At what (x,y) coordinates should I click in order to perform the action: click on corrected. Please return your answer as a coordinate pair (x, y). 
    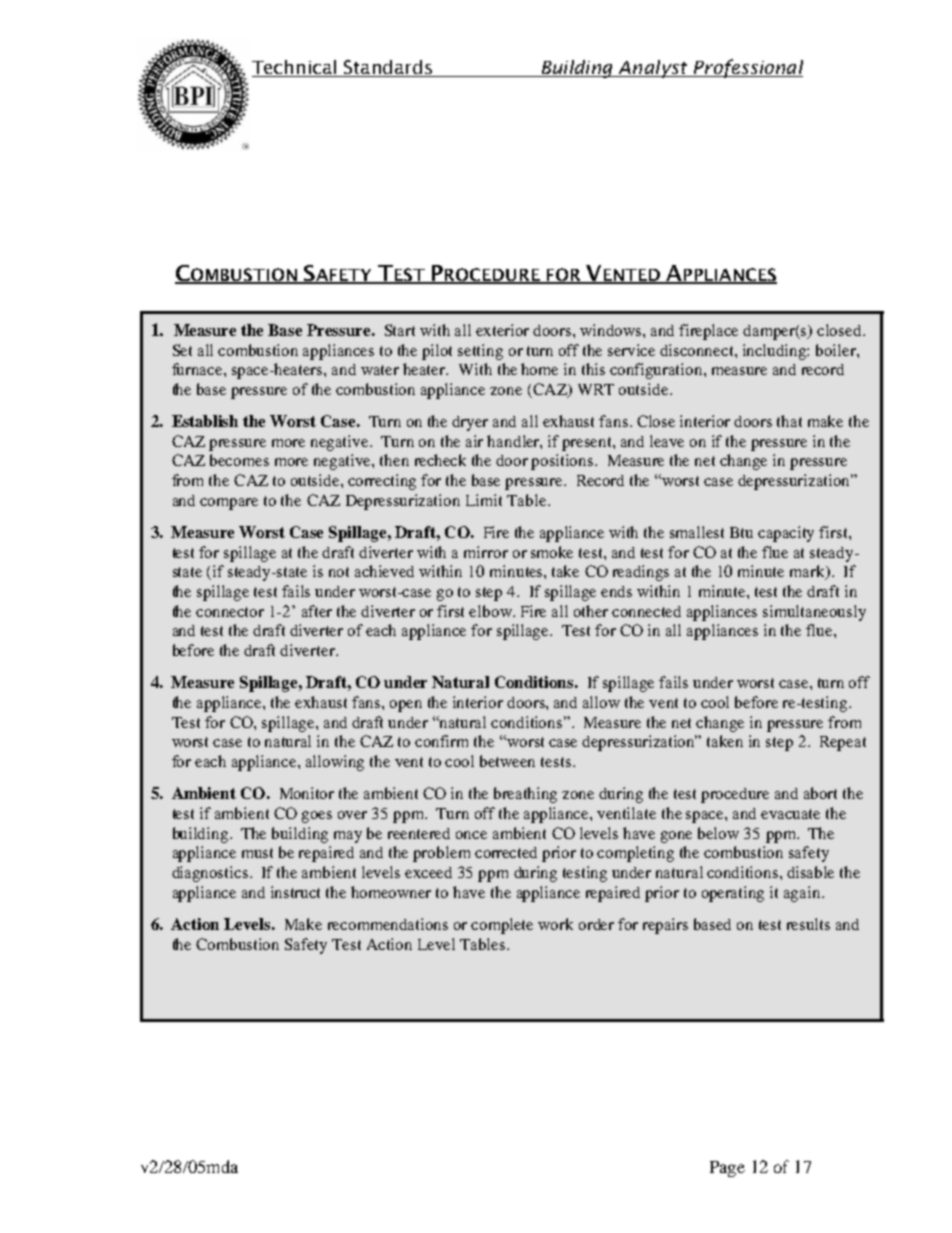
    Looking at the image, I should click on (506, 852).
